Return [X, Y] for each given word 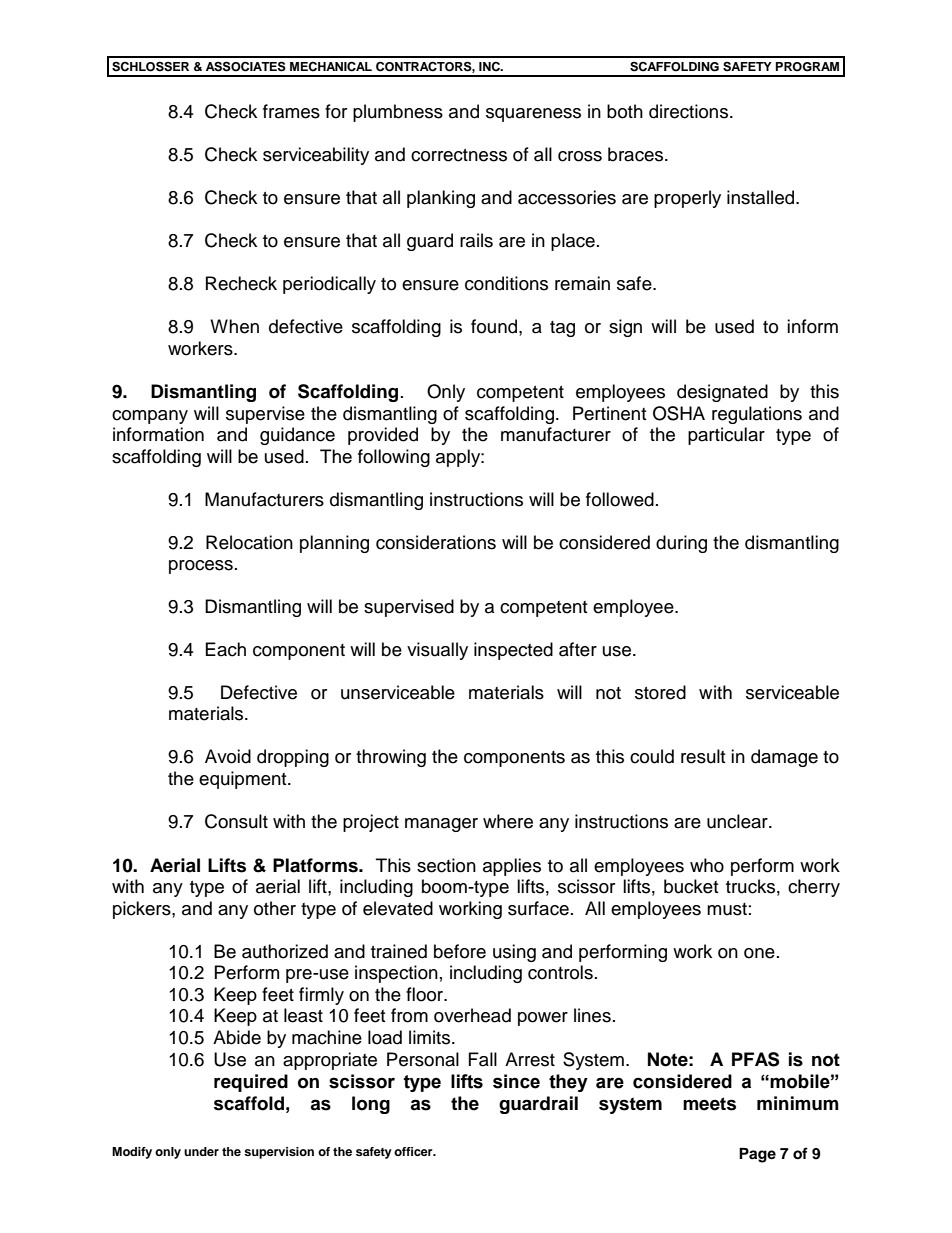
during [681, 544]
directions [690, 111]
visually [437, 651]
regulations [757, 415]
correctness [459, 155]
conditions [506, 283]
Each [226, 649]
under [201, 1151]
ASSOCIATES [246, 66]
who [707, 865]
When [234, 326]
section [446, 865]
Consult [236, 821]
